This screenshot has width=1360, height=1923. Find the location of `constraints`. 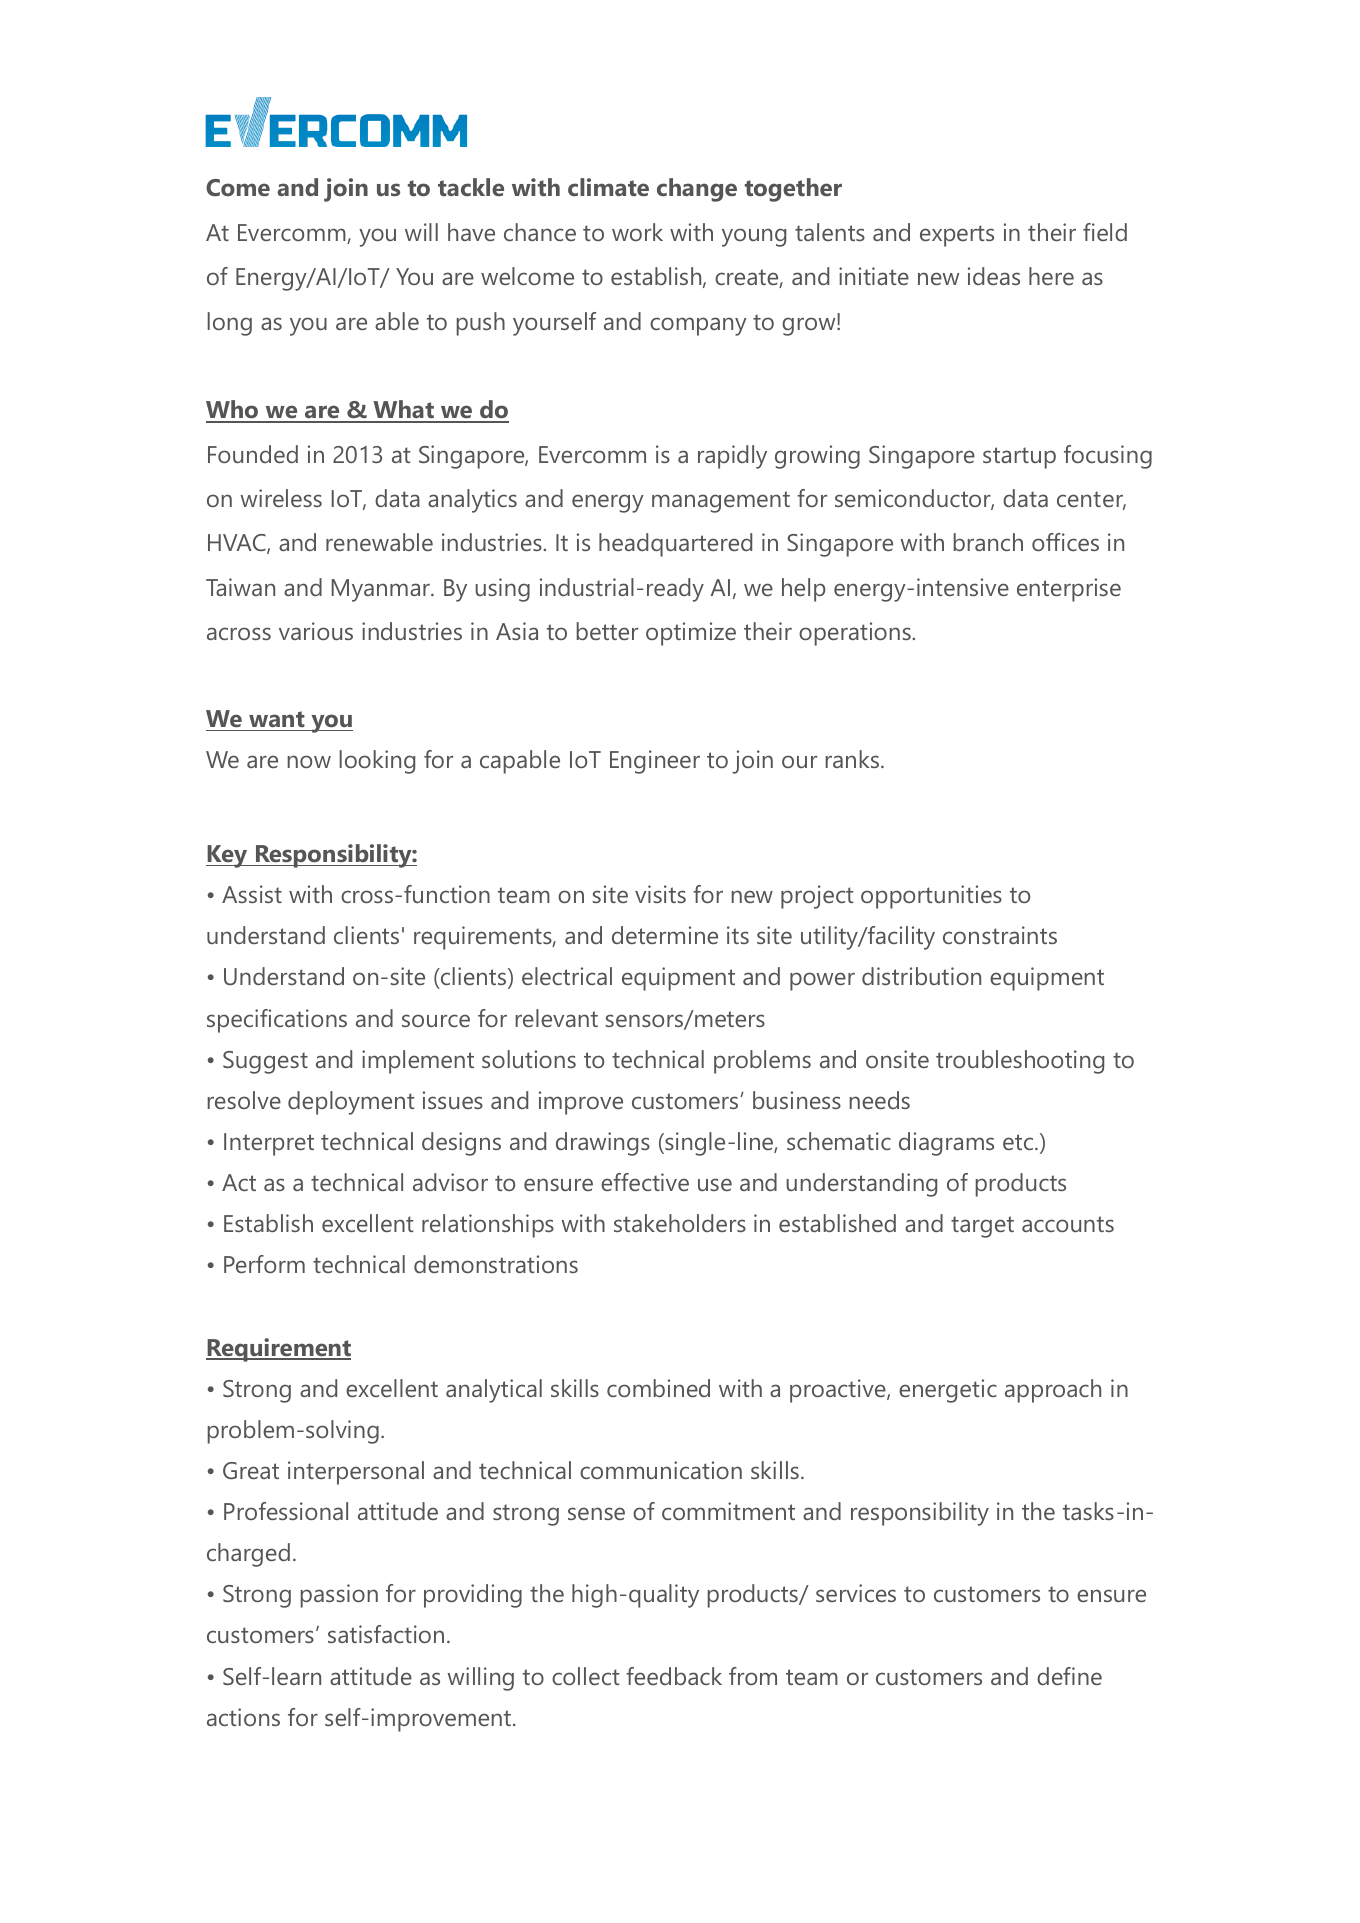

constraints is located at coordinates (1000, 935).
